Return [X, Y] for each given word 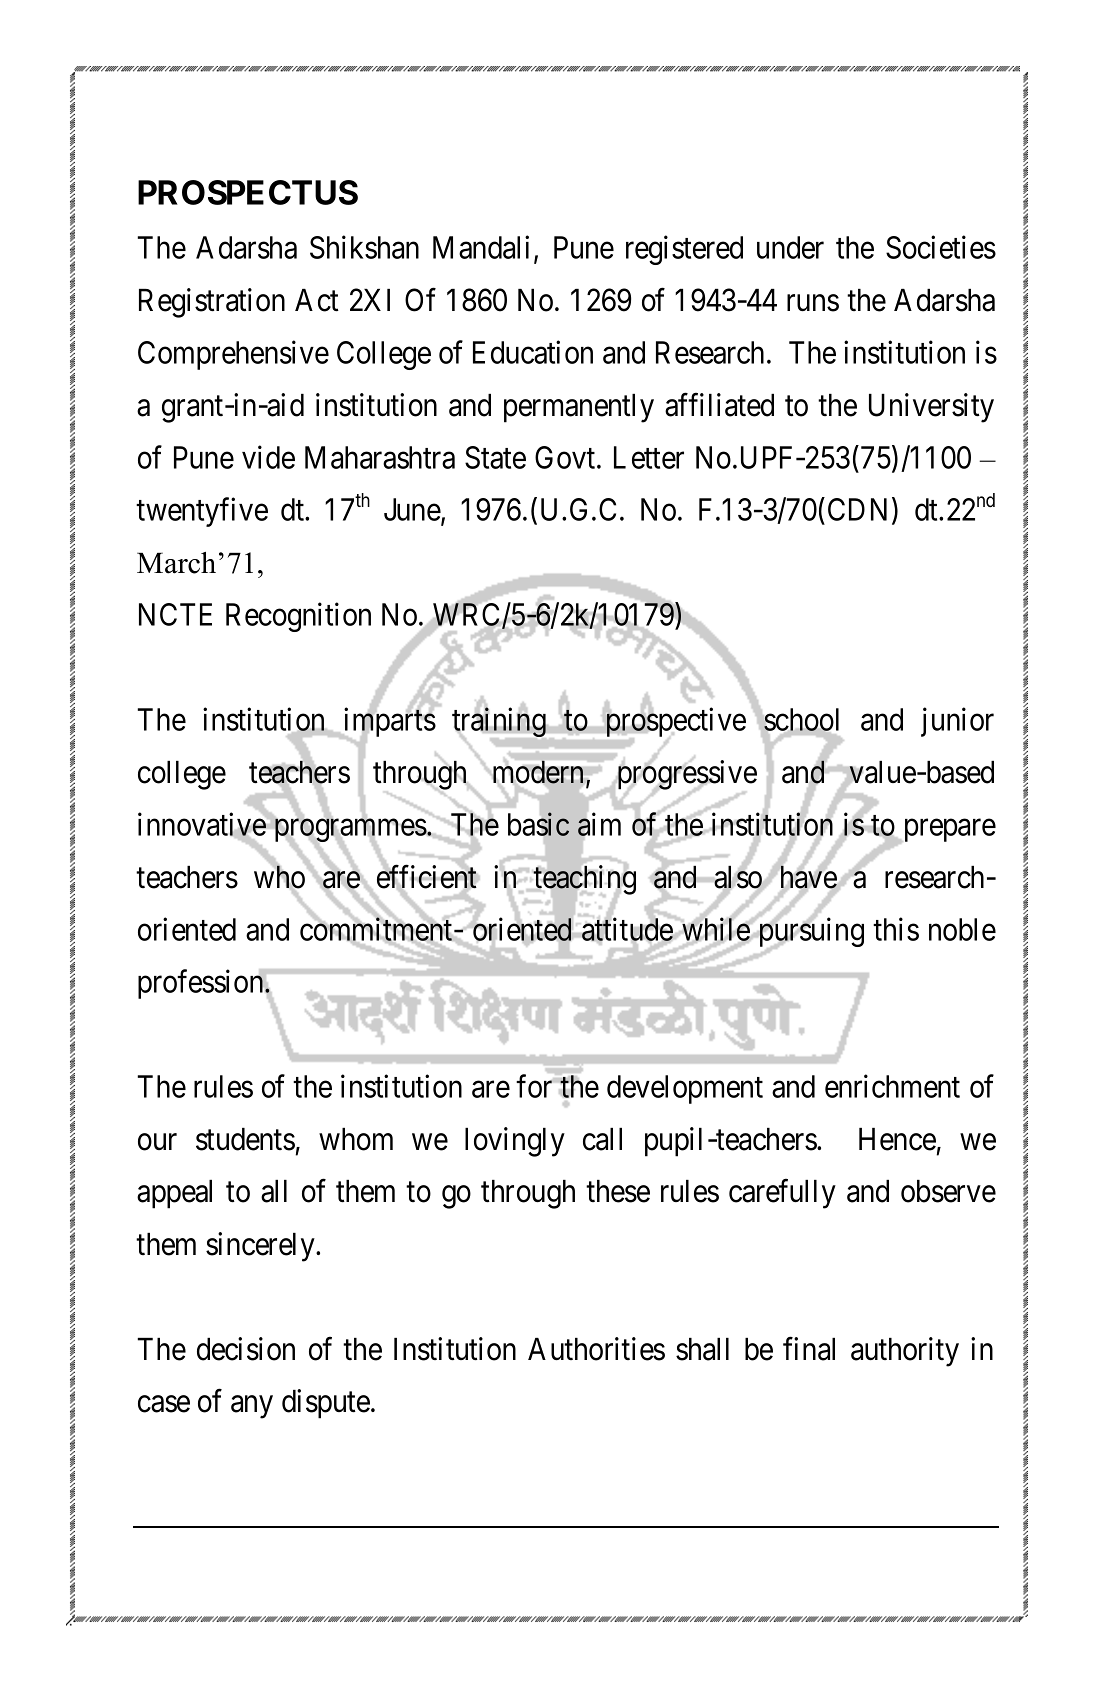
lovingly [515, 1142]
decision [246, 1349]
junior [957, 722]
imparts [388, 723]
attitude [627, 929]
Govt [565, 457]
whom [356, 1139]
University [931, 408]
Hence [897, 1139]
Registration [212, 303]
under [790, 247]
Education [533, 352]
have [809, 877]
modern [540, 773]
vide [268, 457]
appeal [174, 1194]
